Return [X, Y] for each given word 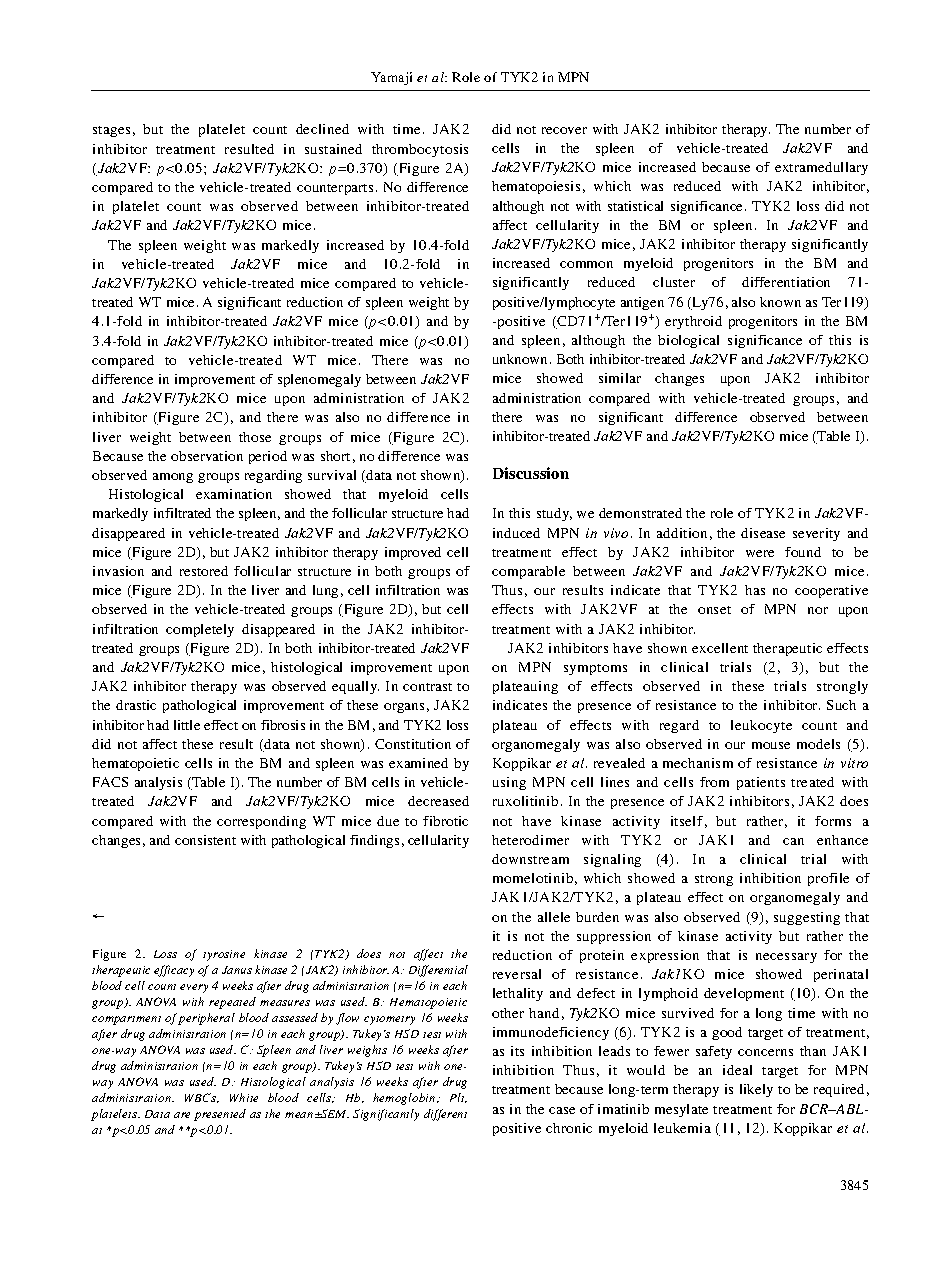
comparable [528, 572]
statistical [635, 206]
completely [200, 630]
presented [220, 1115]
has [755, 590]
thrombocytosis [420, 150]
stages [111, 131]
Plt [458, 1098]
